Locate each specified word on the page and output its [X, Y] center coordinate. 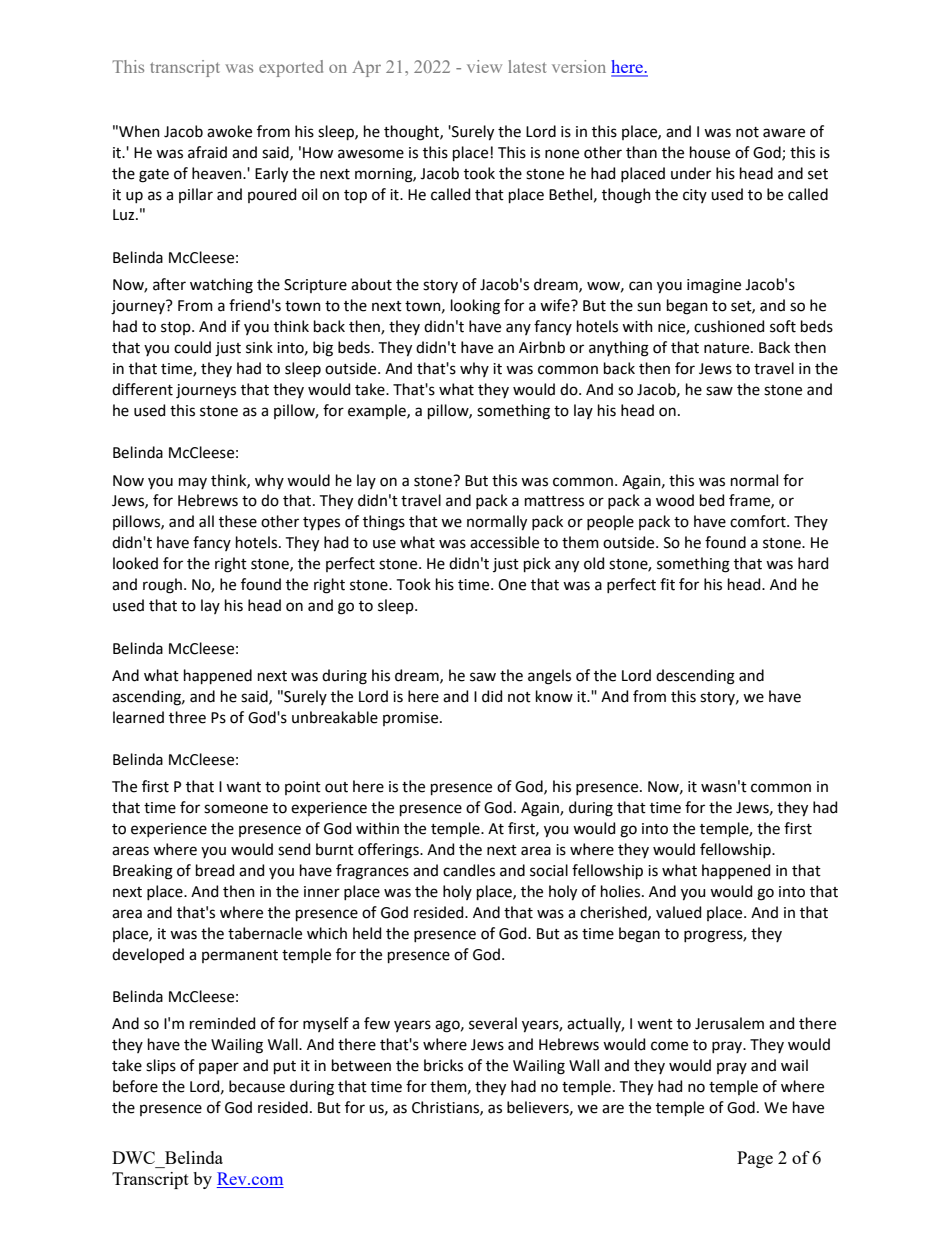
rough [162, 586]
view [484, 66]
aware [784, 133]
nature [728, 348]
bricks [443, 1065]
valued [678, 912]
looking [475, 307]
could [192, 347]
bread [215, 870]
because [257, 1086]
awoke [229, 131]
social [549, 870]
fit [667, 584]
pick [537, 564]
